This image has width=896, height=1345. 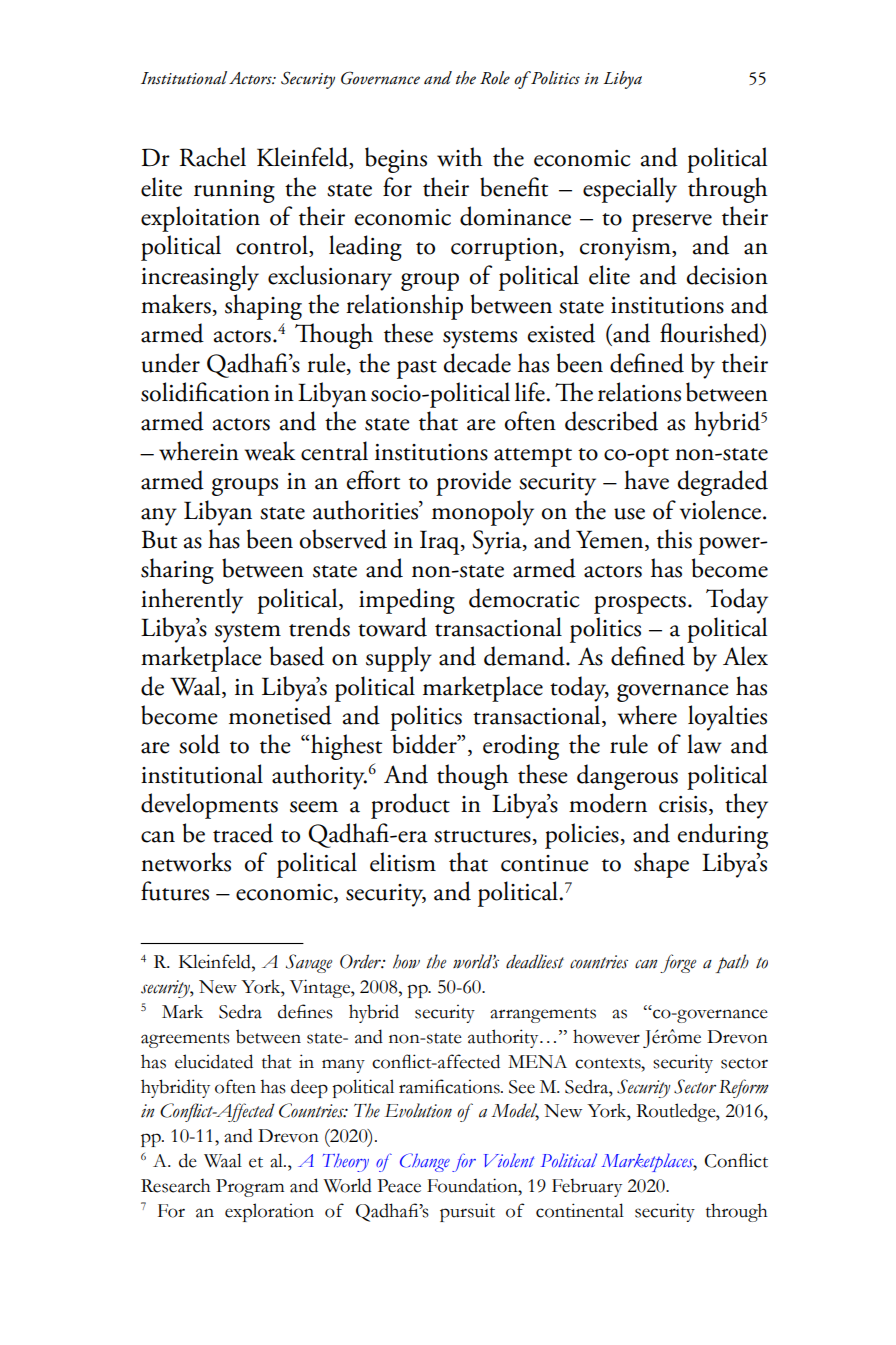 I want to click on weak, so click(x=270, y=451).
